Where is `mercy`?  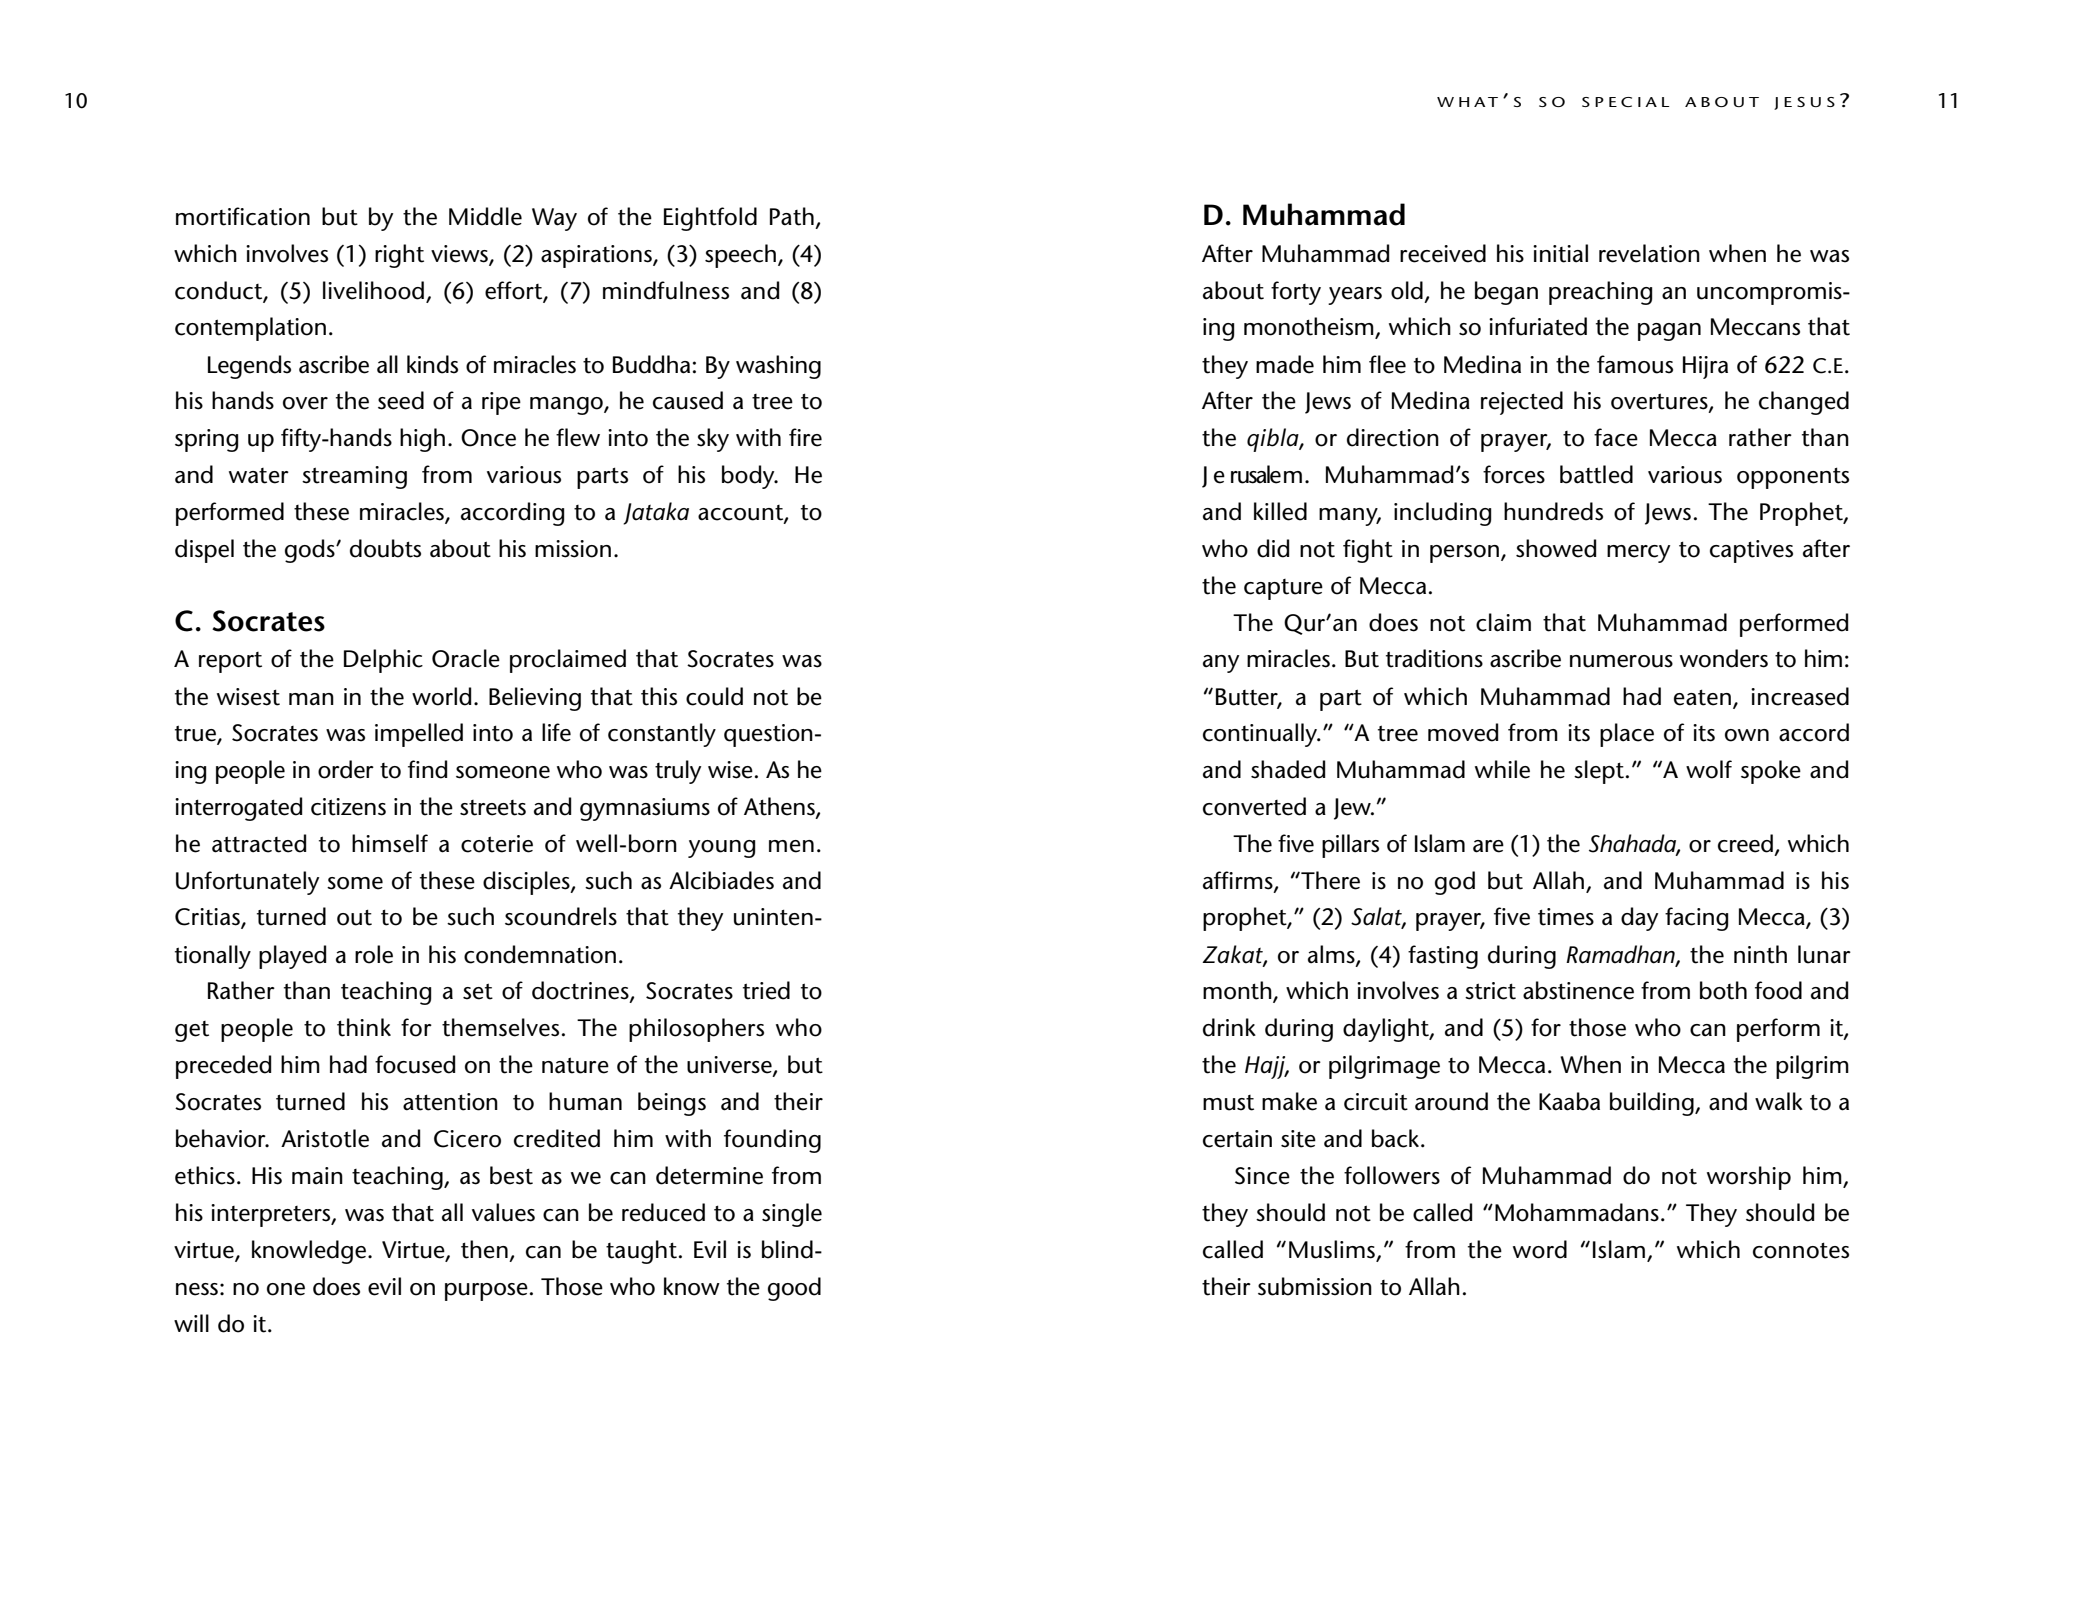
mercy is located at coordinates (1638, 554).
